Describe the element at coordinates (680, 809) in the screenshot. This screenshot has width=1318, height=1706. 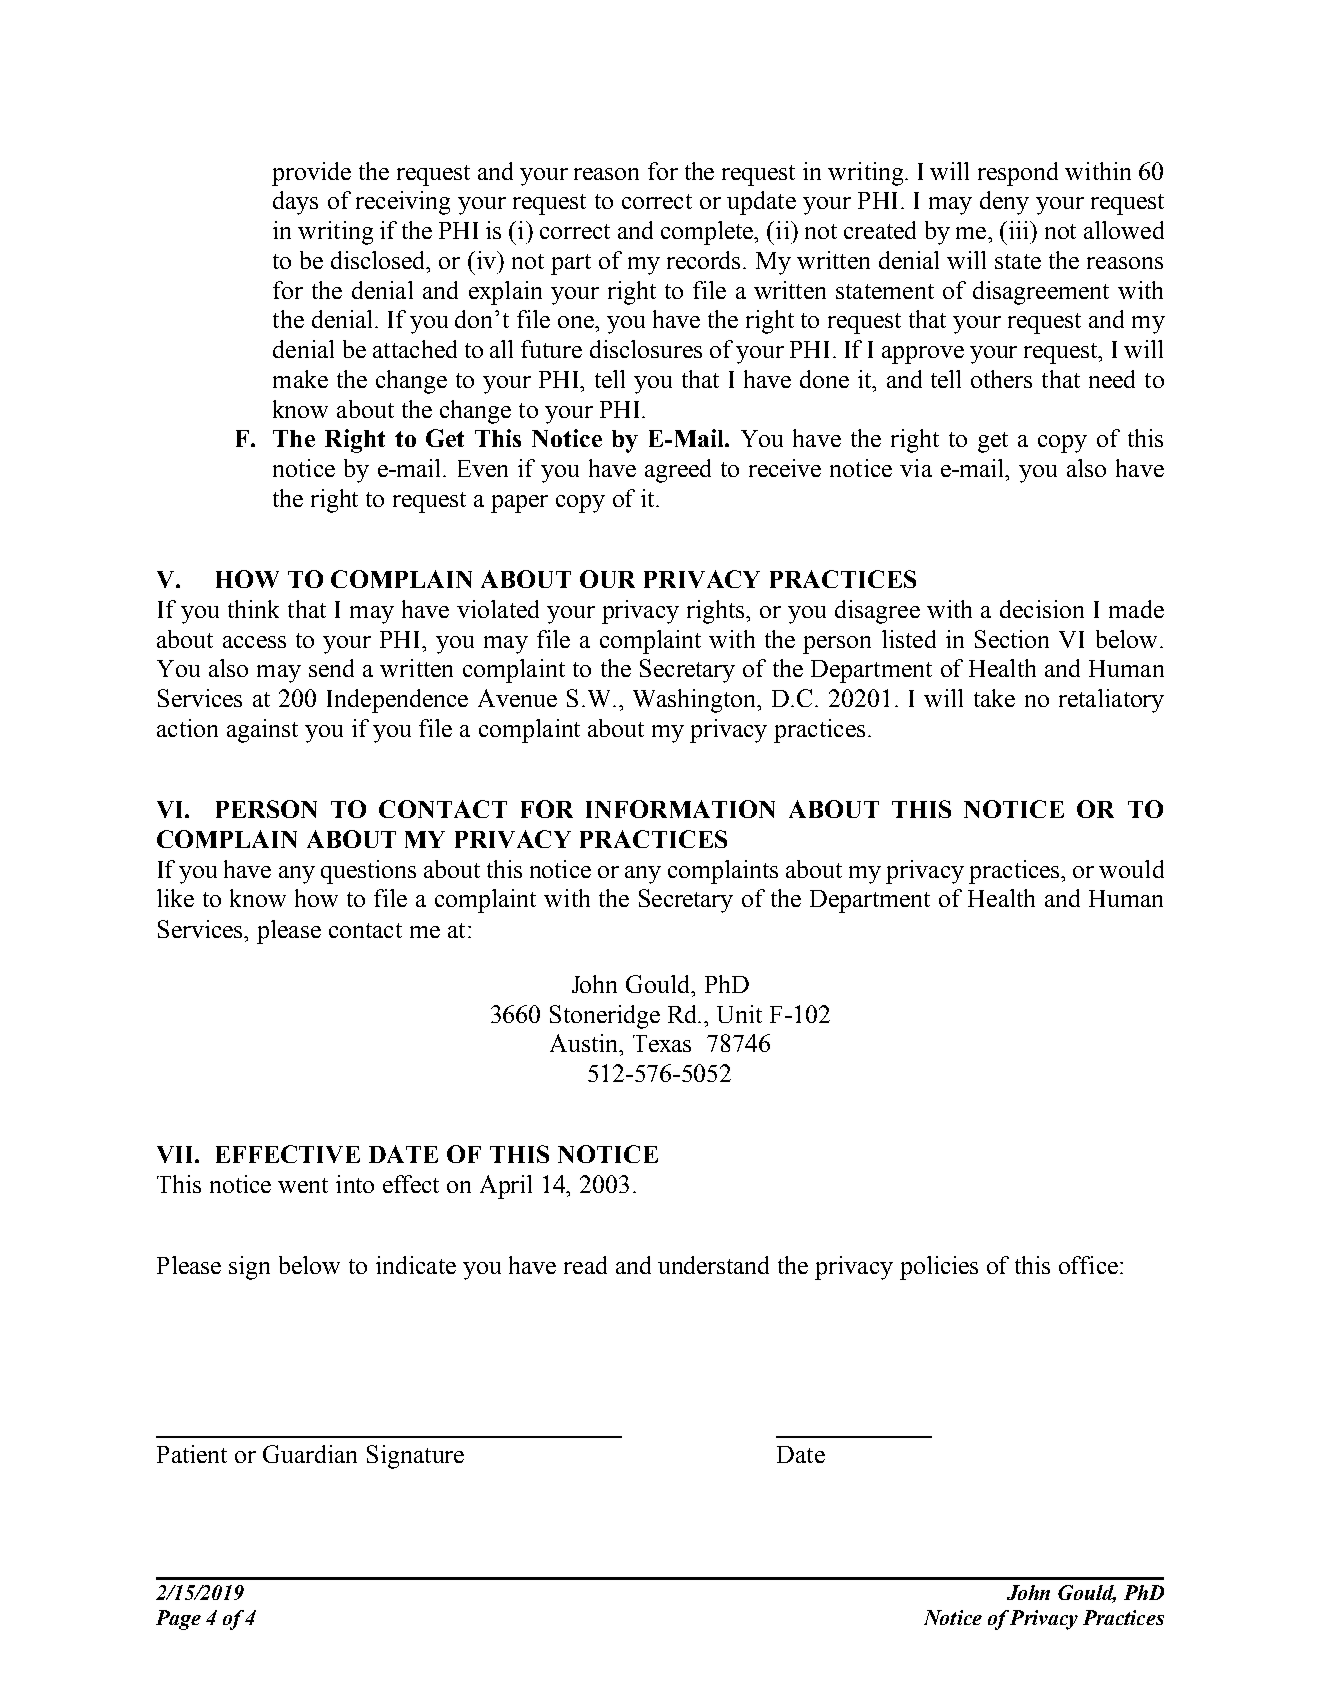
I see `INFORMATION` at that location.
